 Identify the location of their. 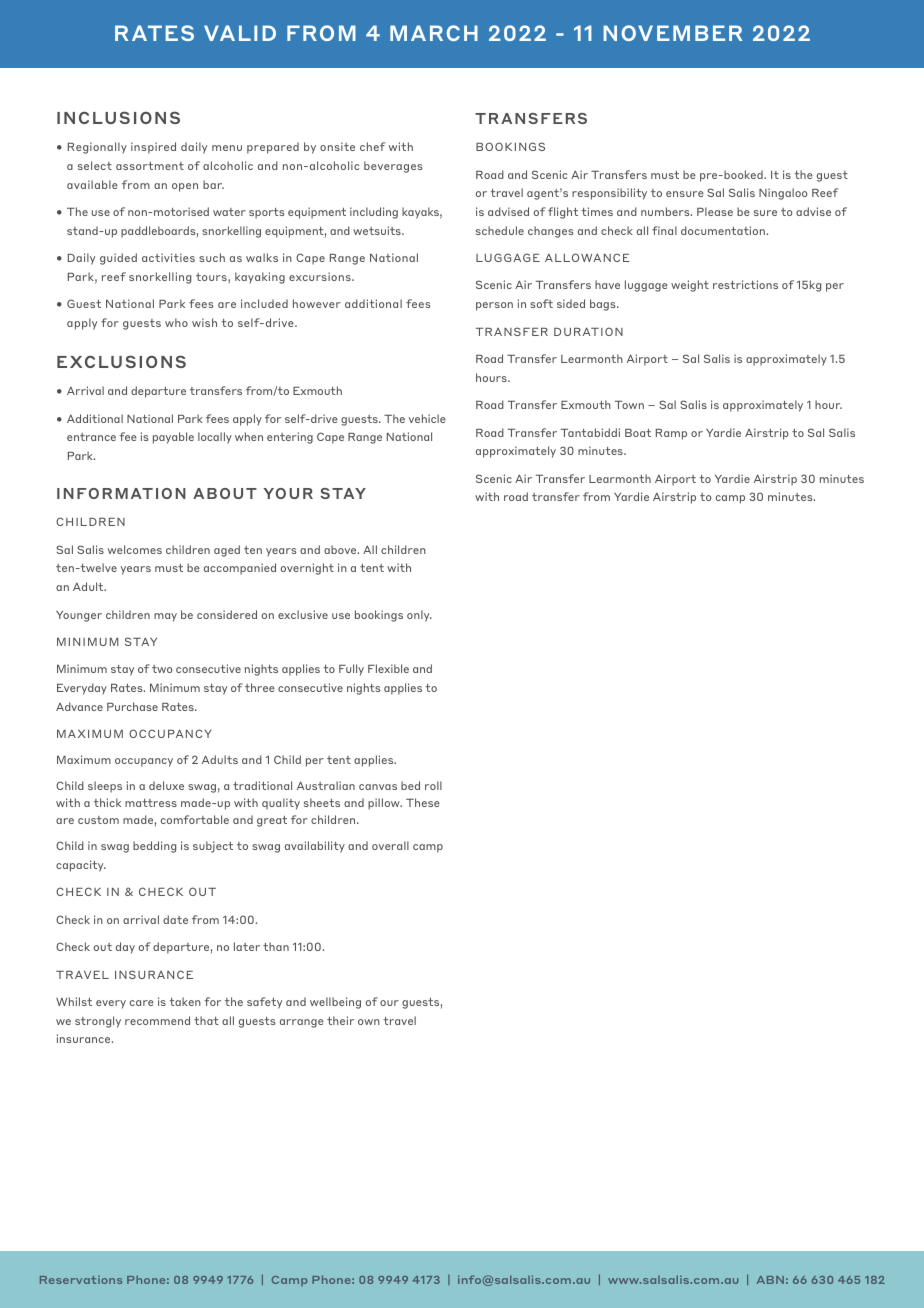
(340, 1020).
